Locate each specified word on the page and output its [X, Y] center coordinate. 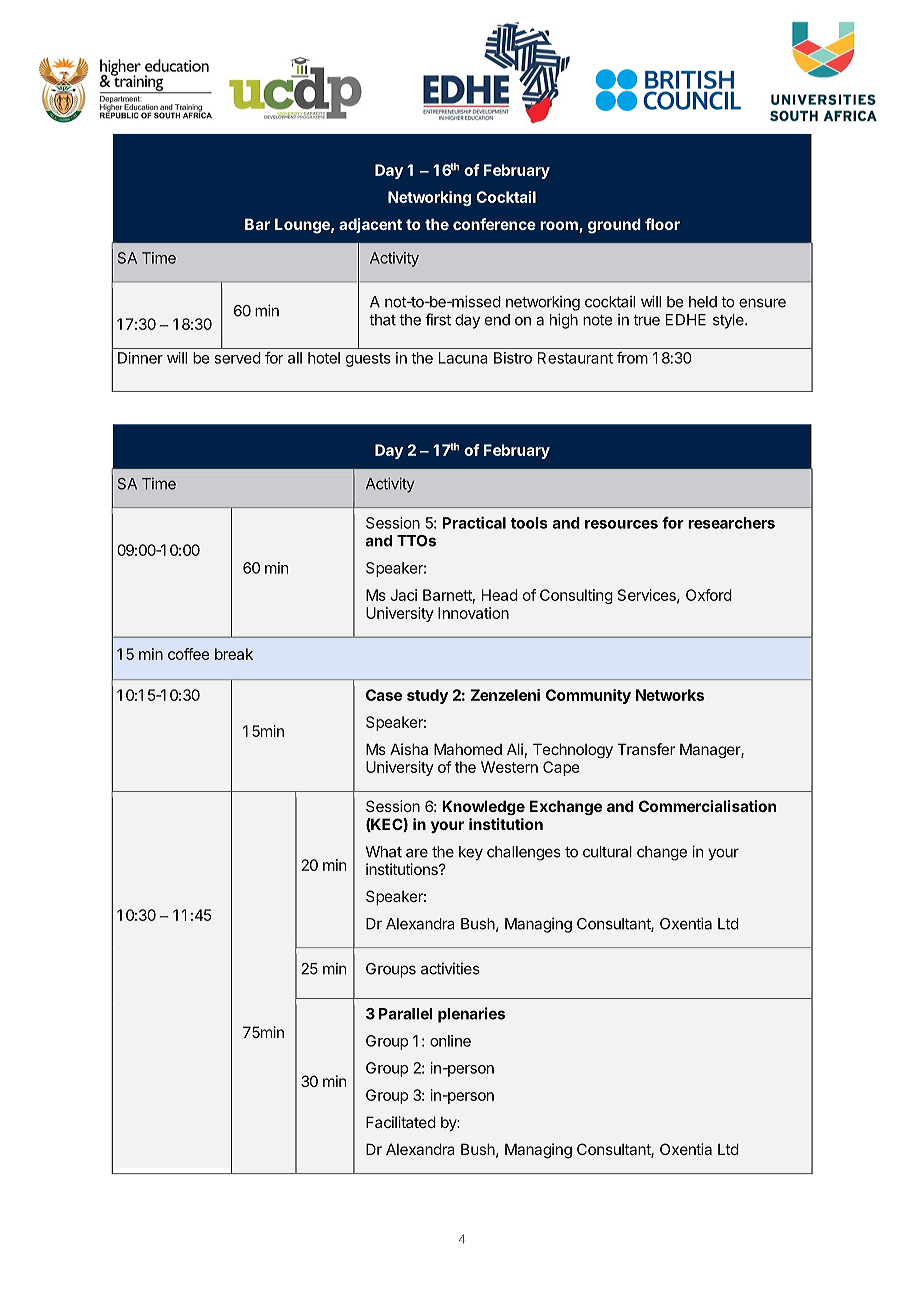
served [238, 358]
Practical [474, 522]
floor [662, 224]
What [383, 852]
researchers [731, 523]
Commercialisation [707, 806]
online [450, 1041]
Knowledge [483, 807]
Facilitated [401, 1122]
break [234, 654]
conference [494, 224]
